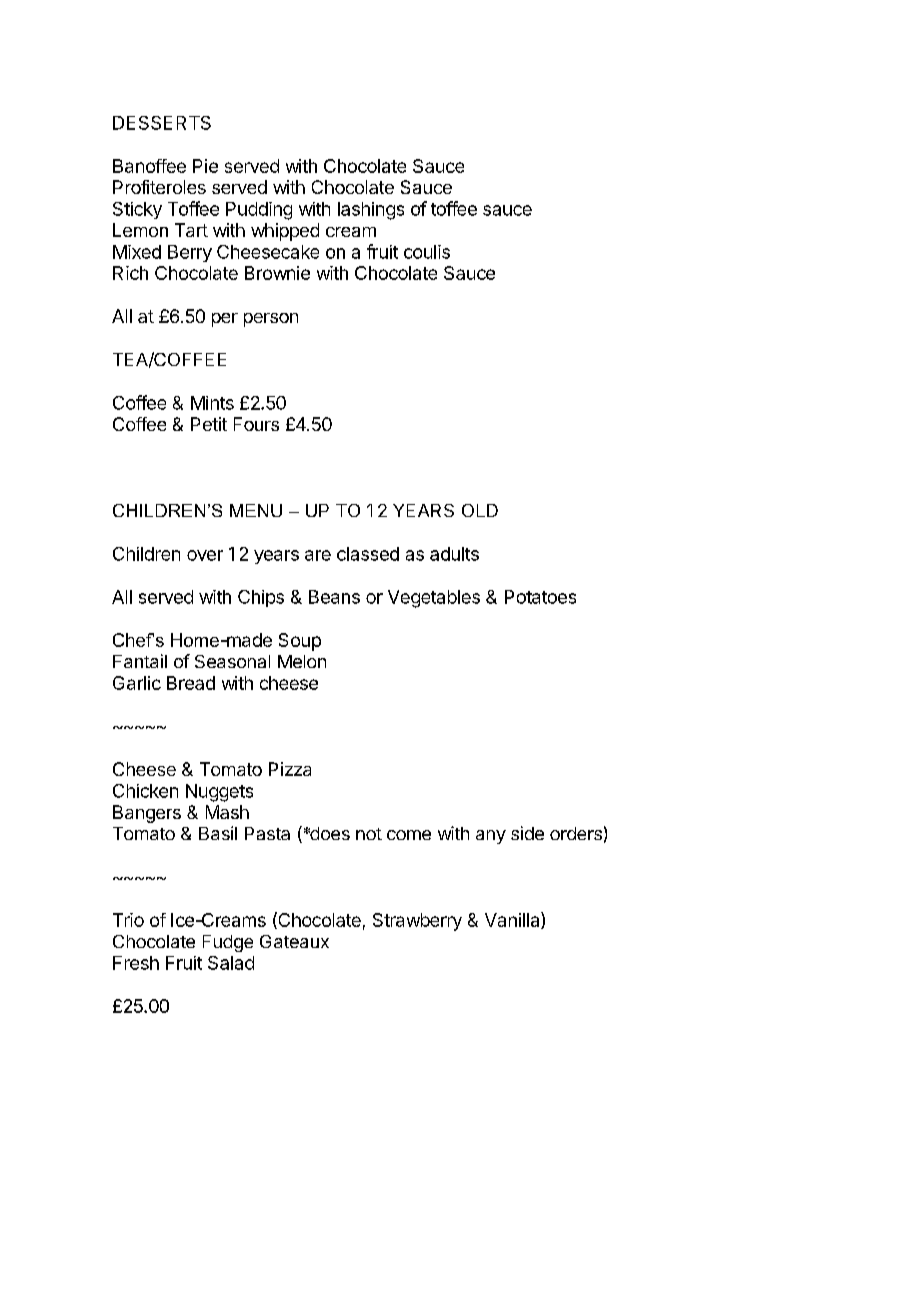 Image resolution: width=924 pixels, height=1308 pixels. What do you see at coordinates (145, 791) in the page?
I see `Chicken` at bounding box center [145, 791].
